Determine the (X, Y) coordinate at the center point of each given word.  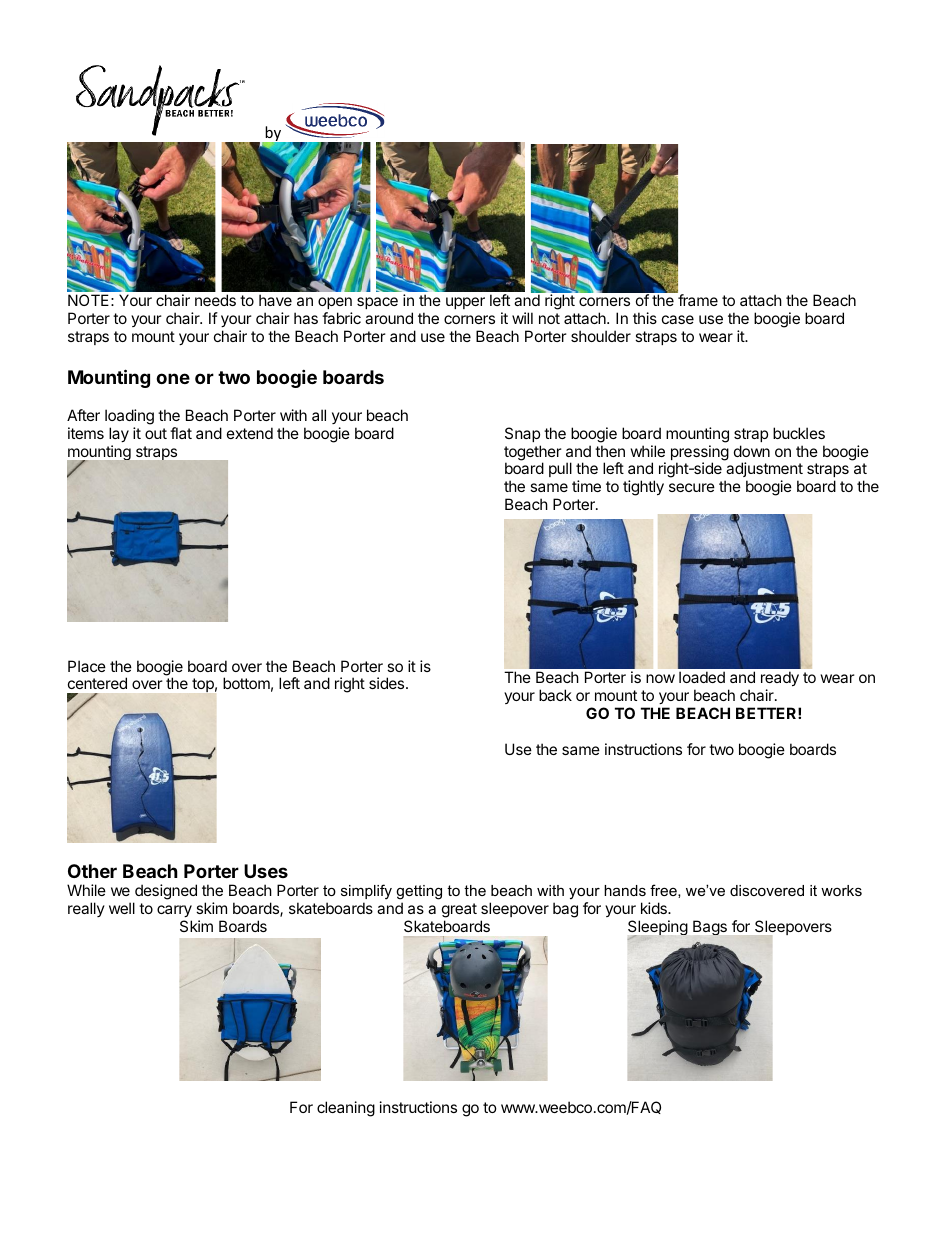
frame (698, 300)
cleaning (346, 1109)
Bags (710, 927)
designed (165, 893)
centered (97, 683)
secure (692, 487)
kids (655, 908)
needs (215, 300)
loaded (702, 677)
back (555, 695)
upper (465, 303)
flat (181, 433)
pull (560, 469)
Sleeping (658, 929)
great (459, 910)
